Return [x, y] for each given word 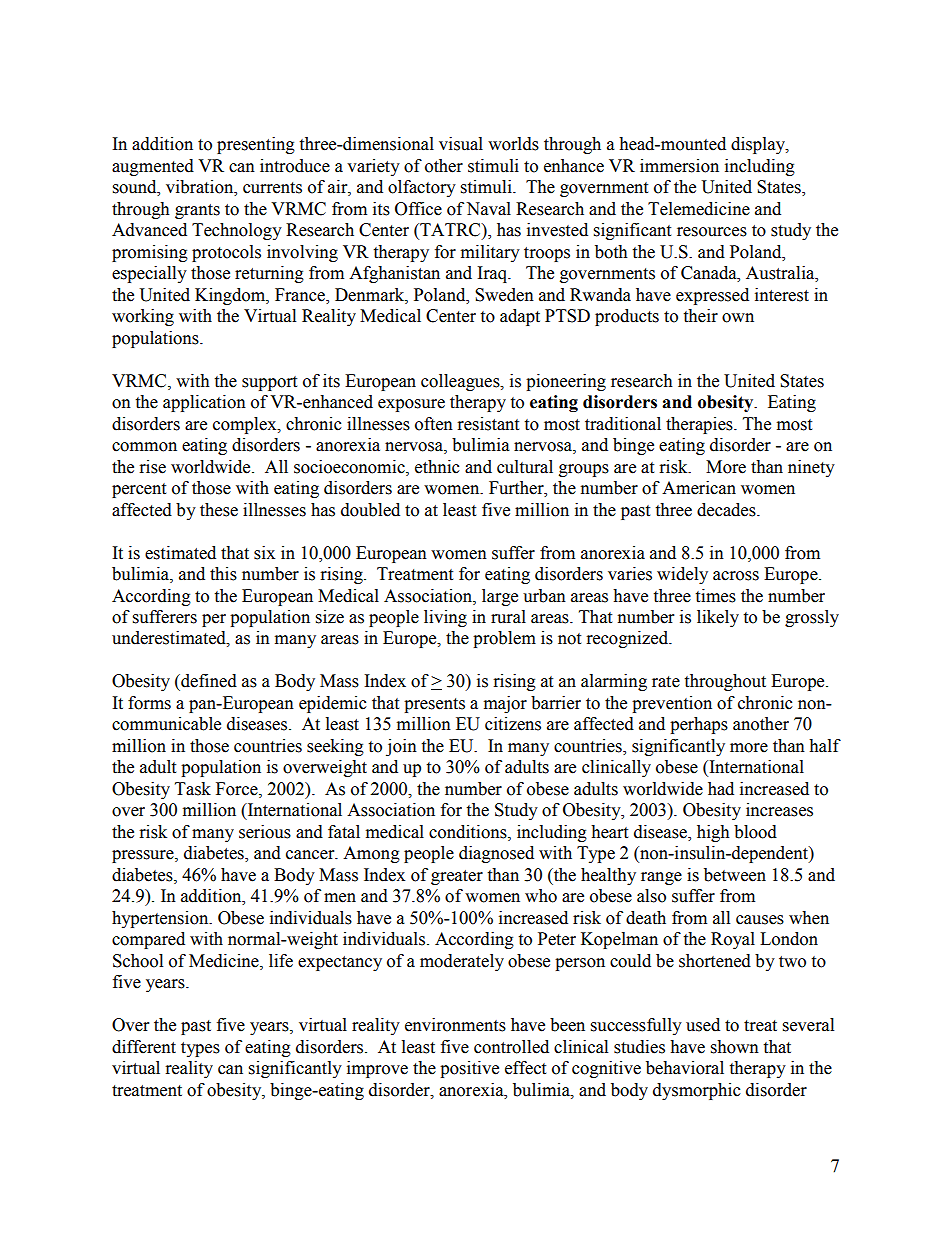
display [759, 145]
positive [469, 1069]
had [721, 789]
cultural [525, 467]
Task [193, 789]
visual [461, 144]
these [219, 510]
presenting [256, 145]
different [144, 1047]
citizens [513, 724]
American [699, 488]
